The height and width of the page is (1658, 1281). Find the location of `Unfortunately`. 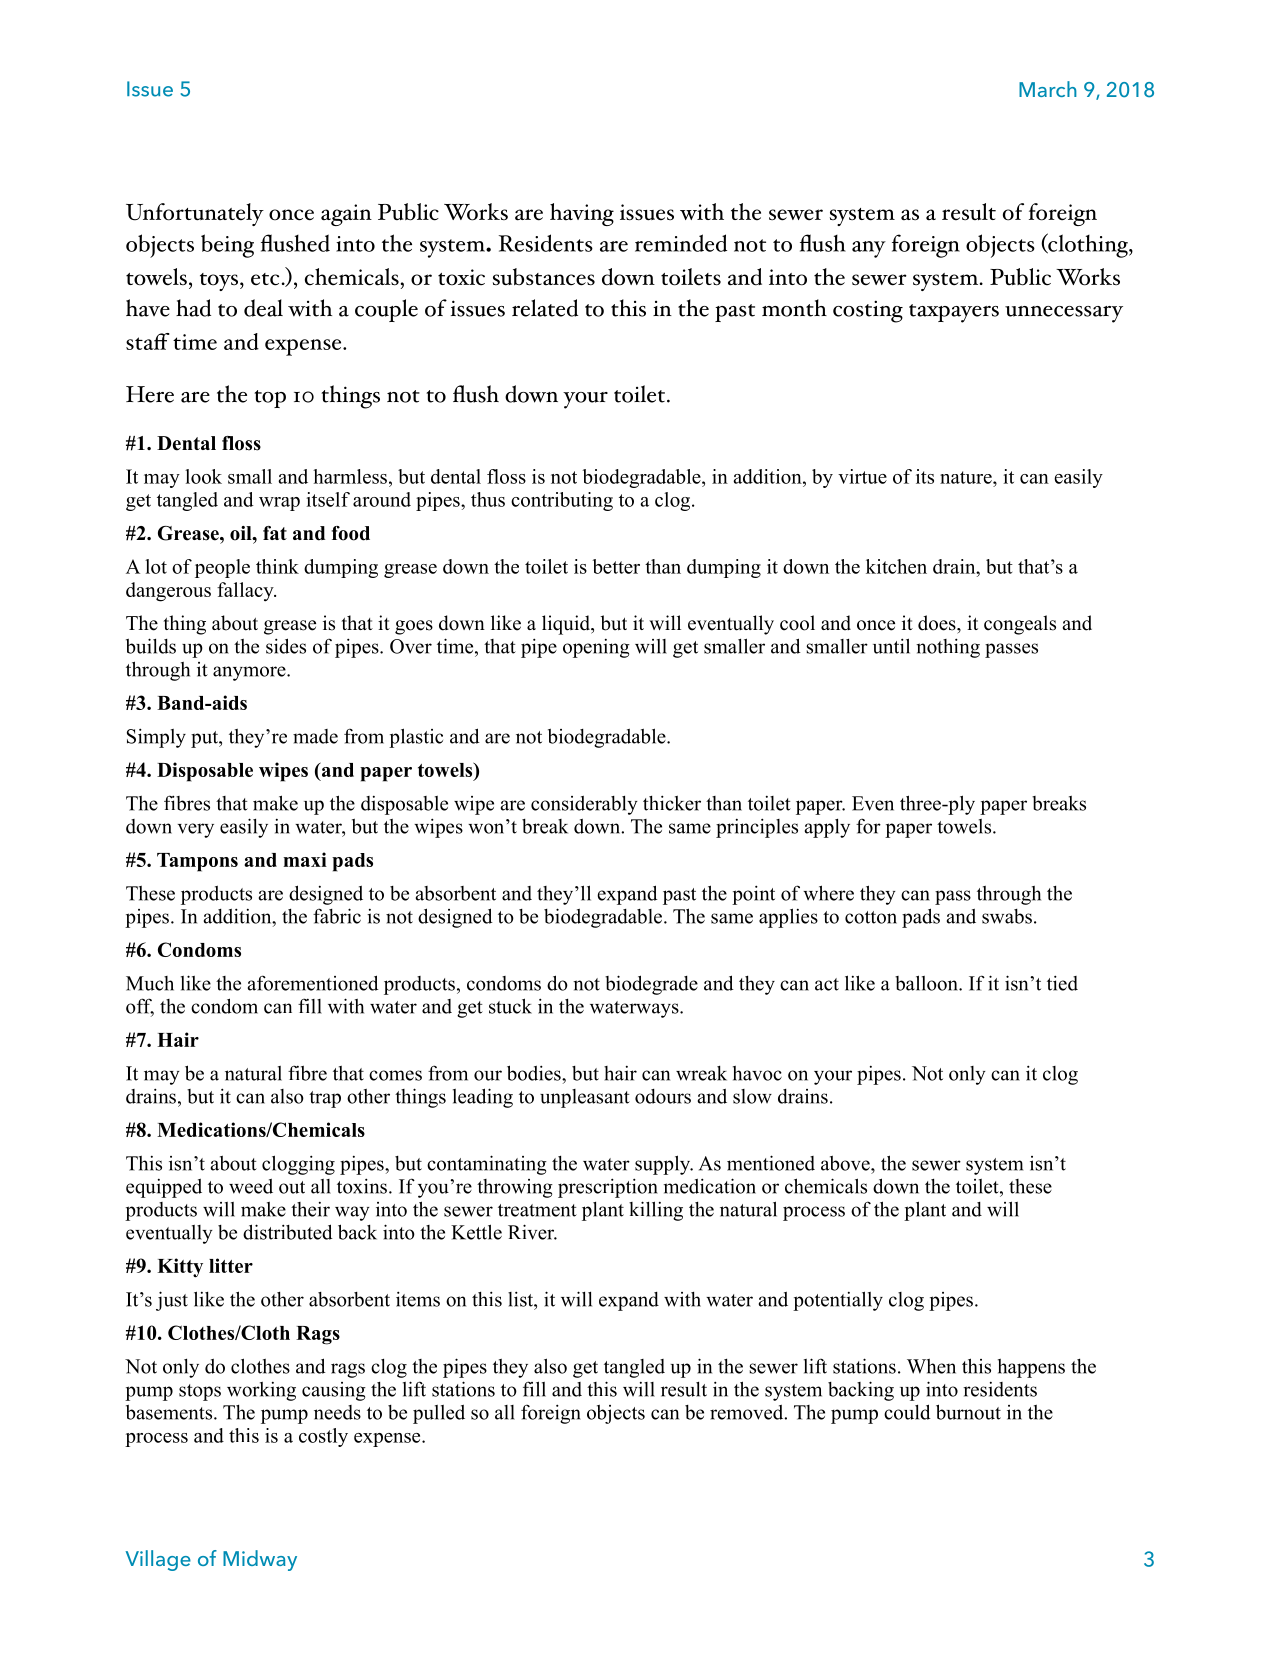

Unfortunately is located at coordinates (195, 214).
